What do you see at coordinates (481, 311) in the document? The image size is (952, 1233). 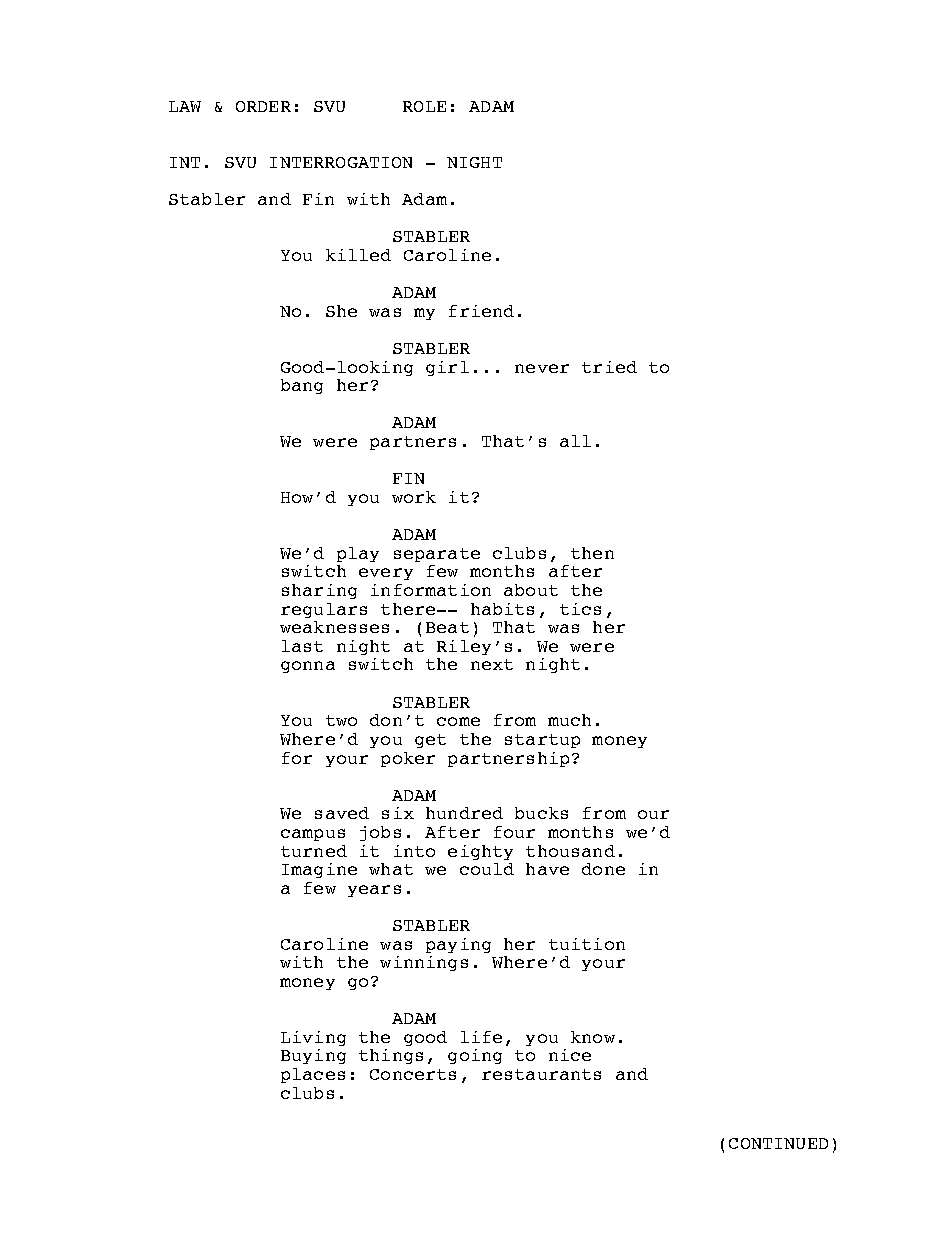 I see `friend` at bounding box center [481, 311].
